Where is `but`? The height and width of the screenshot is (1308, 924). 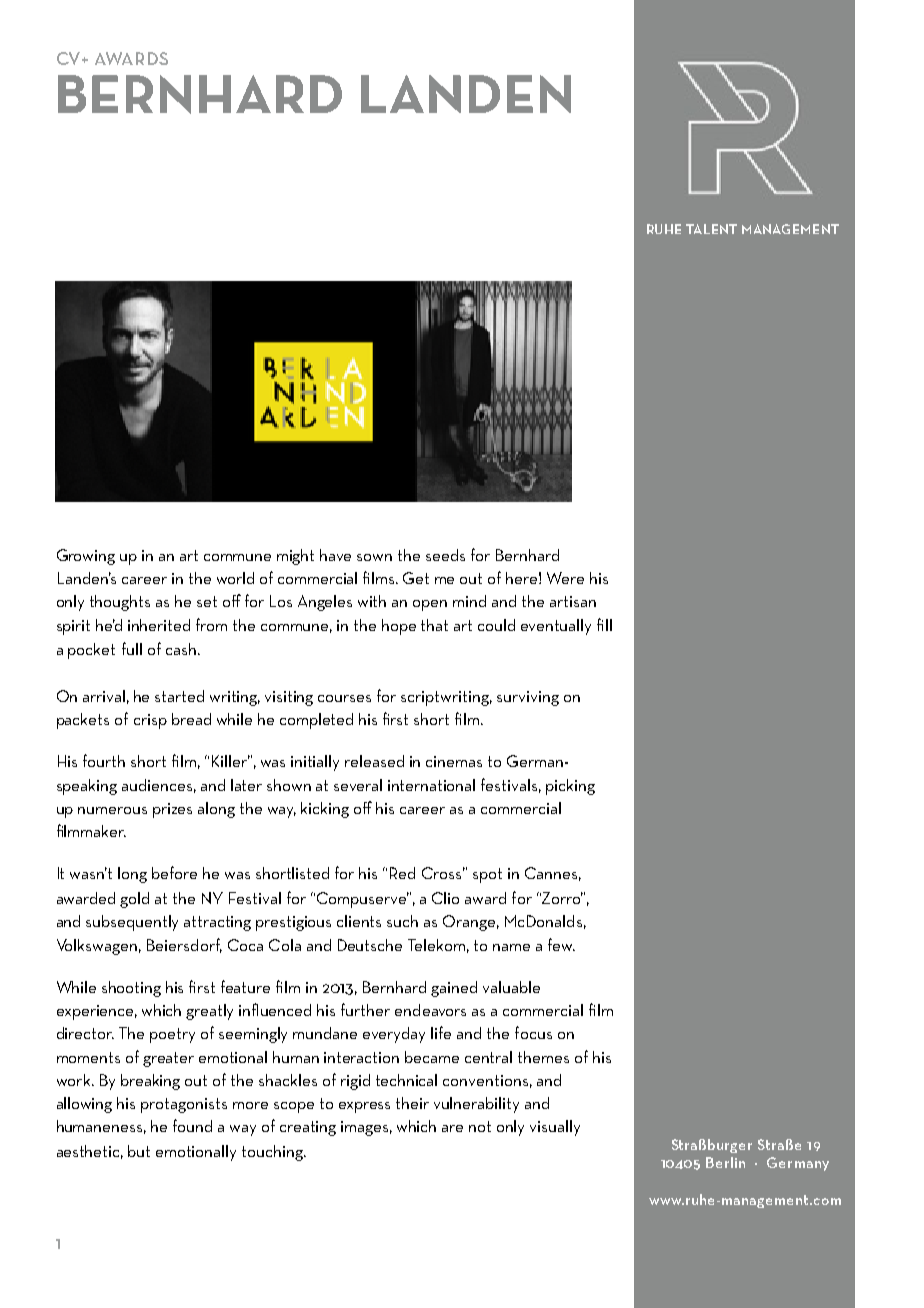 but is located at coordinates (139, 1151).
